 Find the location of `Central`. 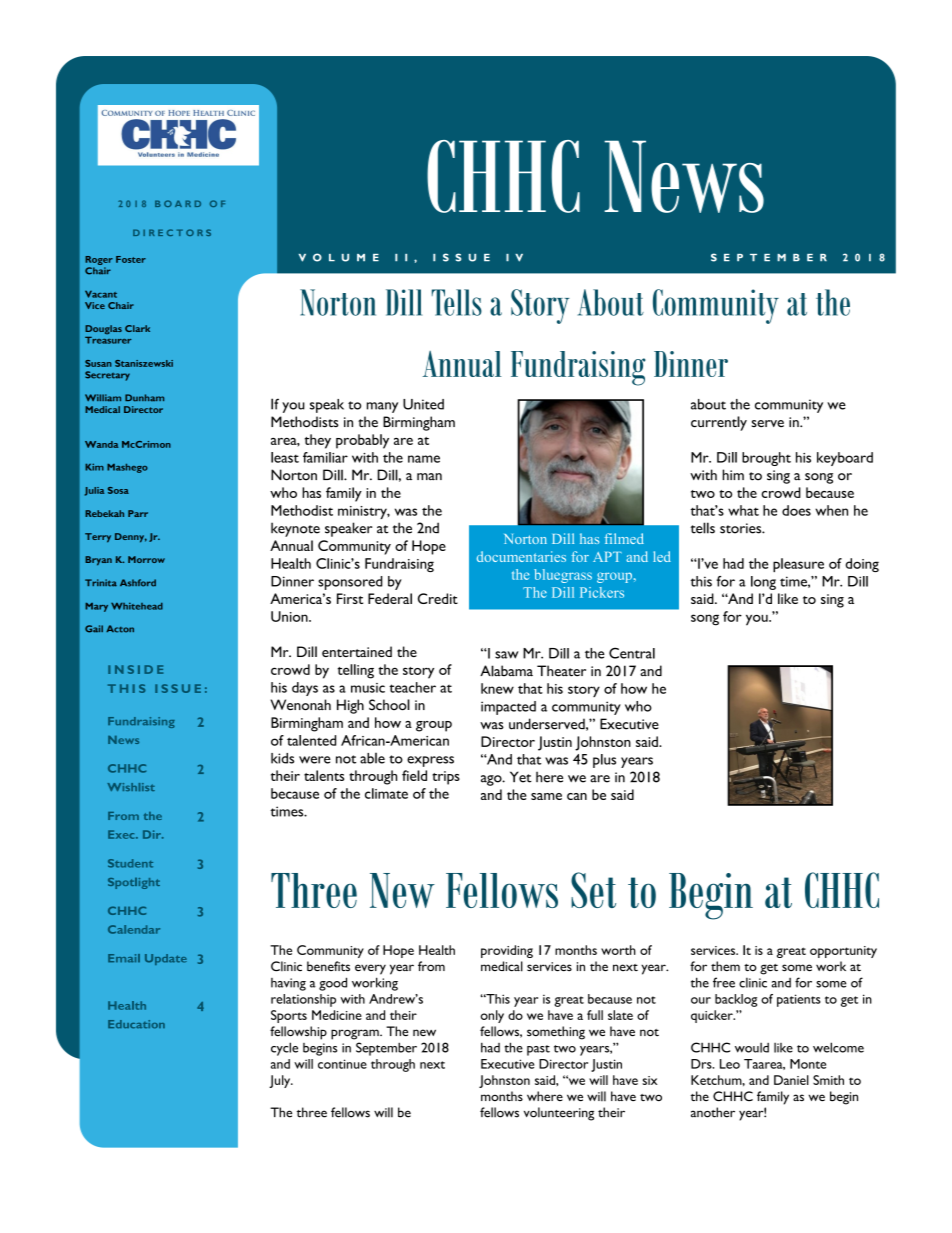

Central is located at coordinates (632, 653).
